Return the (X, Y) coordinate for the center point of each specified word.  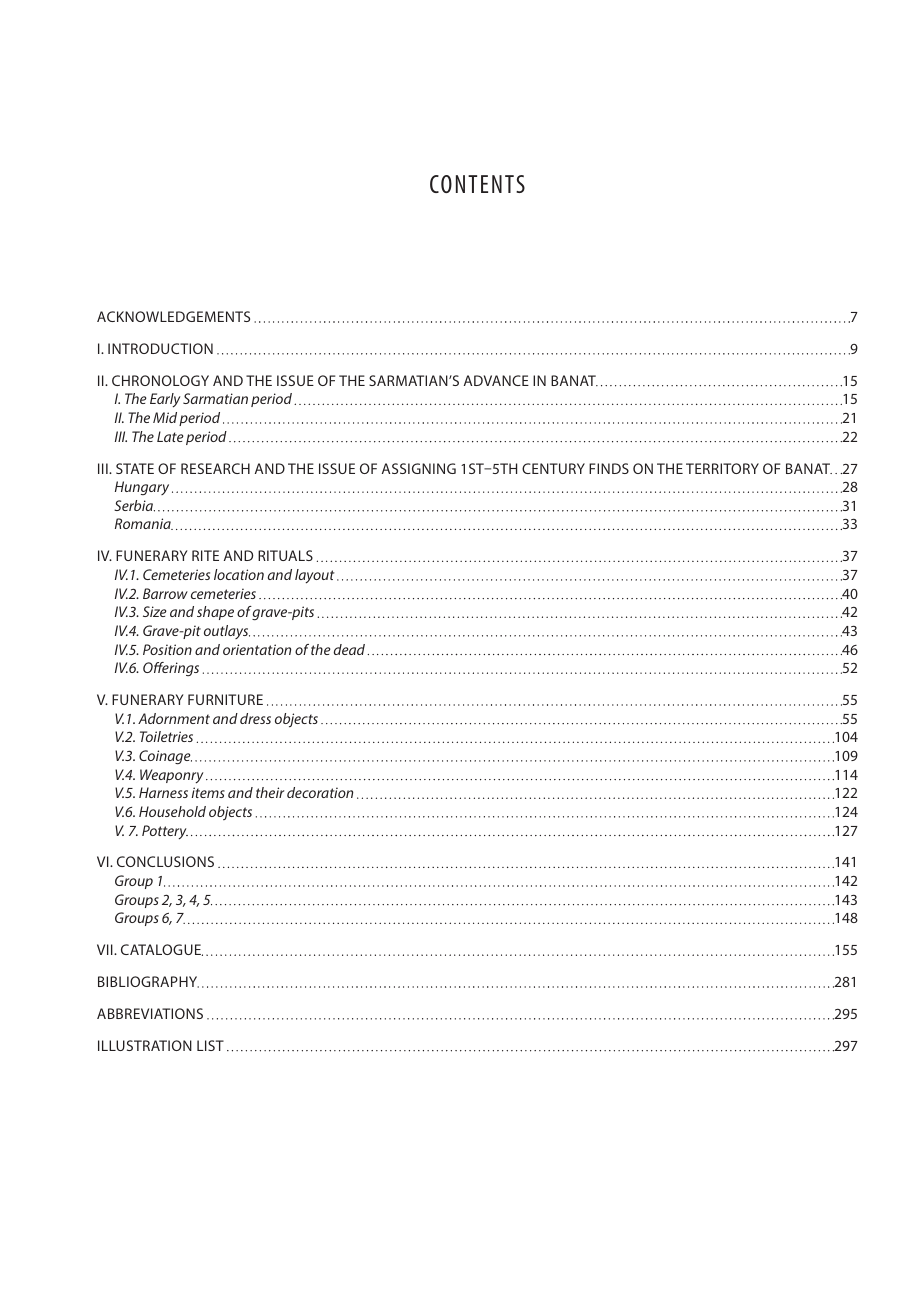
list (210, 1045)
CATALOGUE (162, 950)
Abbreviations (150, 1013)
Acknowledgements (173, 316)
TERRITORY (722, 468)
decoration (320, 792)
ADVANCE (496, 380)
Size (155, 611)
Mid (165, 417)
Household (172, 811)
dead (351, 649)
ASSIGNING (419, 468)
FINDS (609, 468)
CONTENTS (477, 184)
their (270, 792)
